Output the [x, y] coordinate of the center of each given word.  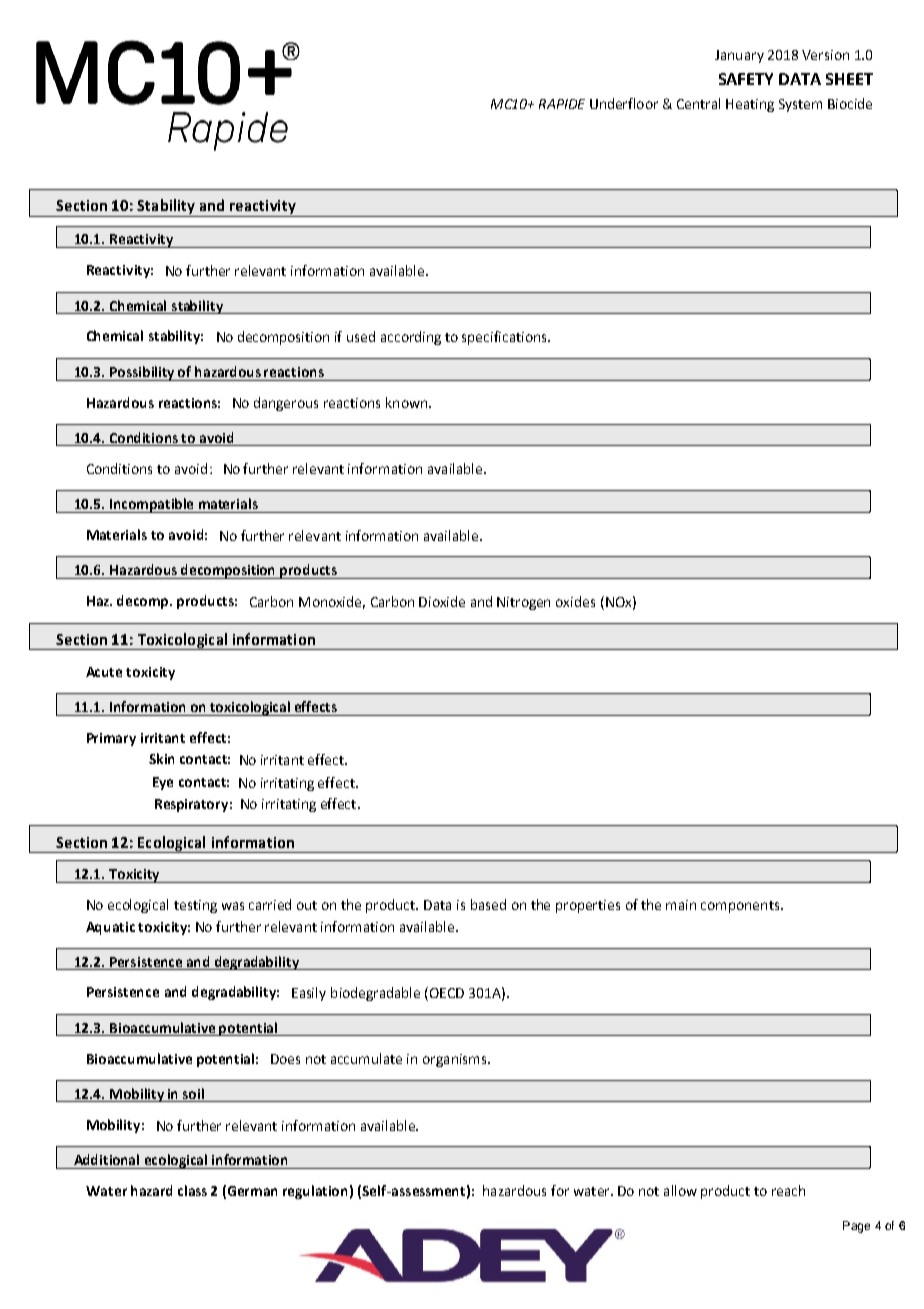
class [192, 1190]
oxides [575, 601]
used [361, 336]
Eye [163, 783]
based [488, 904]
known [408, 402]
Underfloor [624, 103]
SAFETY [746, 79]
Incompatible [152, 505]
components [741, 907]
